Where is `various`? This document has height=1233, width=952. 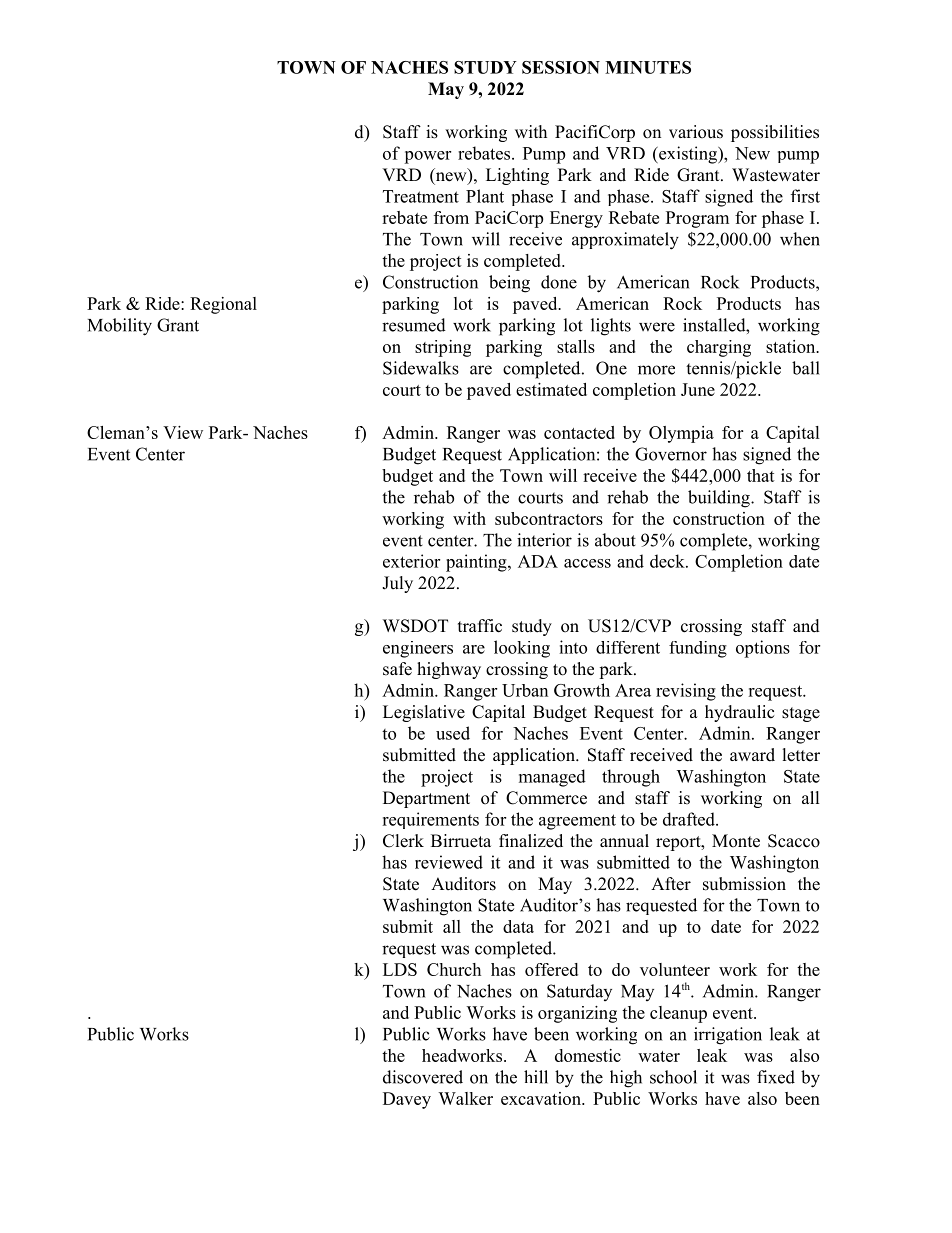
various is located at coordinates (696, 132).
